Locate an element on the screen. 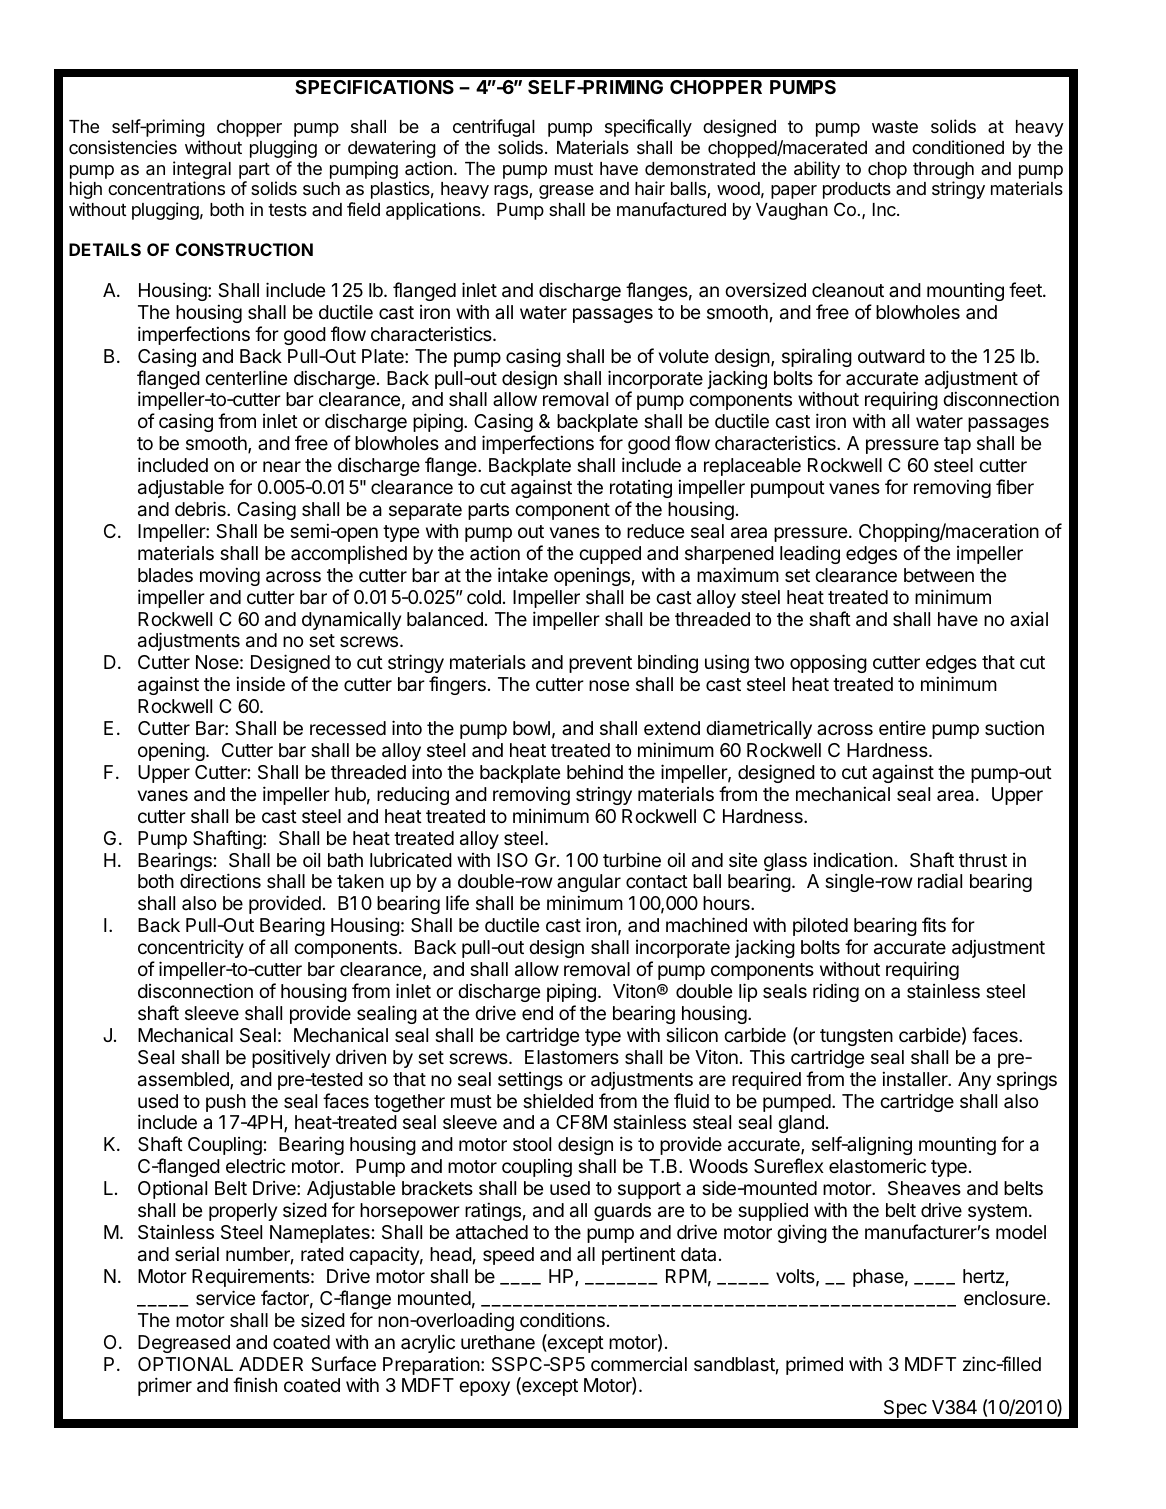  recessed is located at coordinates (348, 728).
